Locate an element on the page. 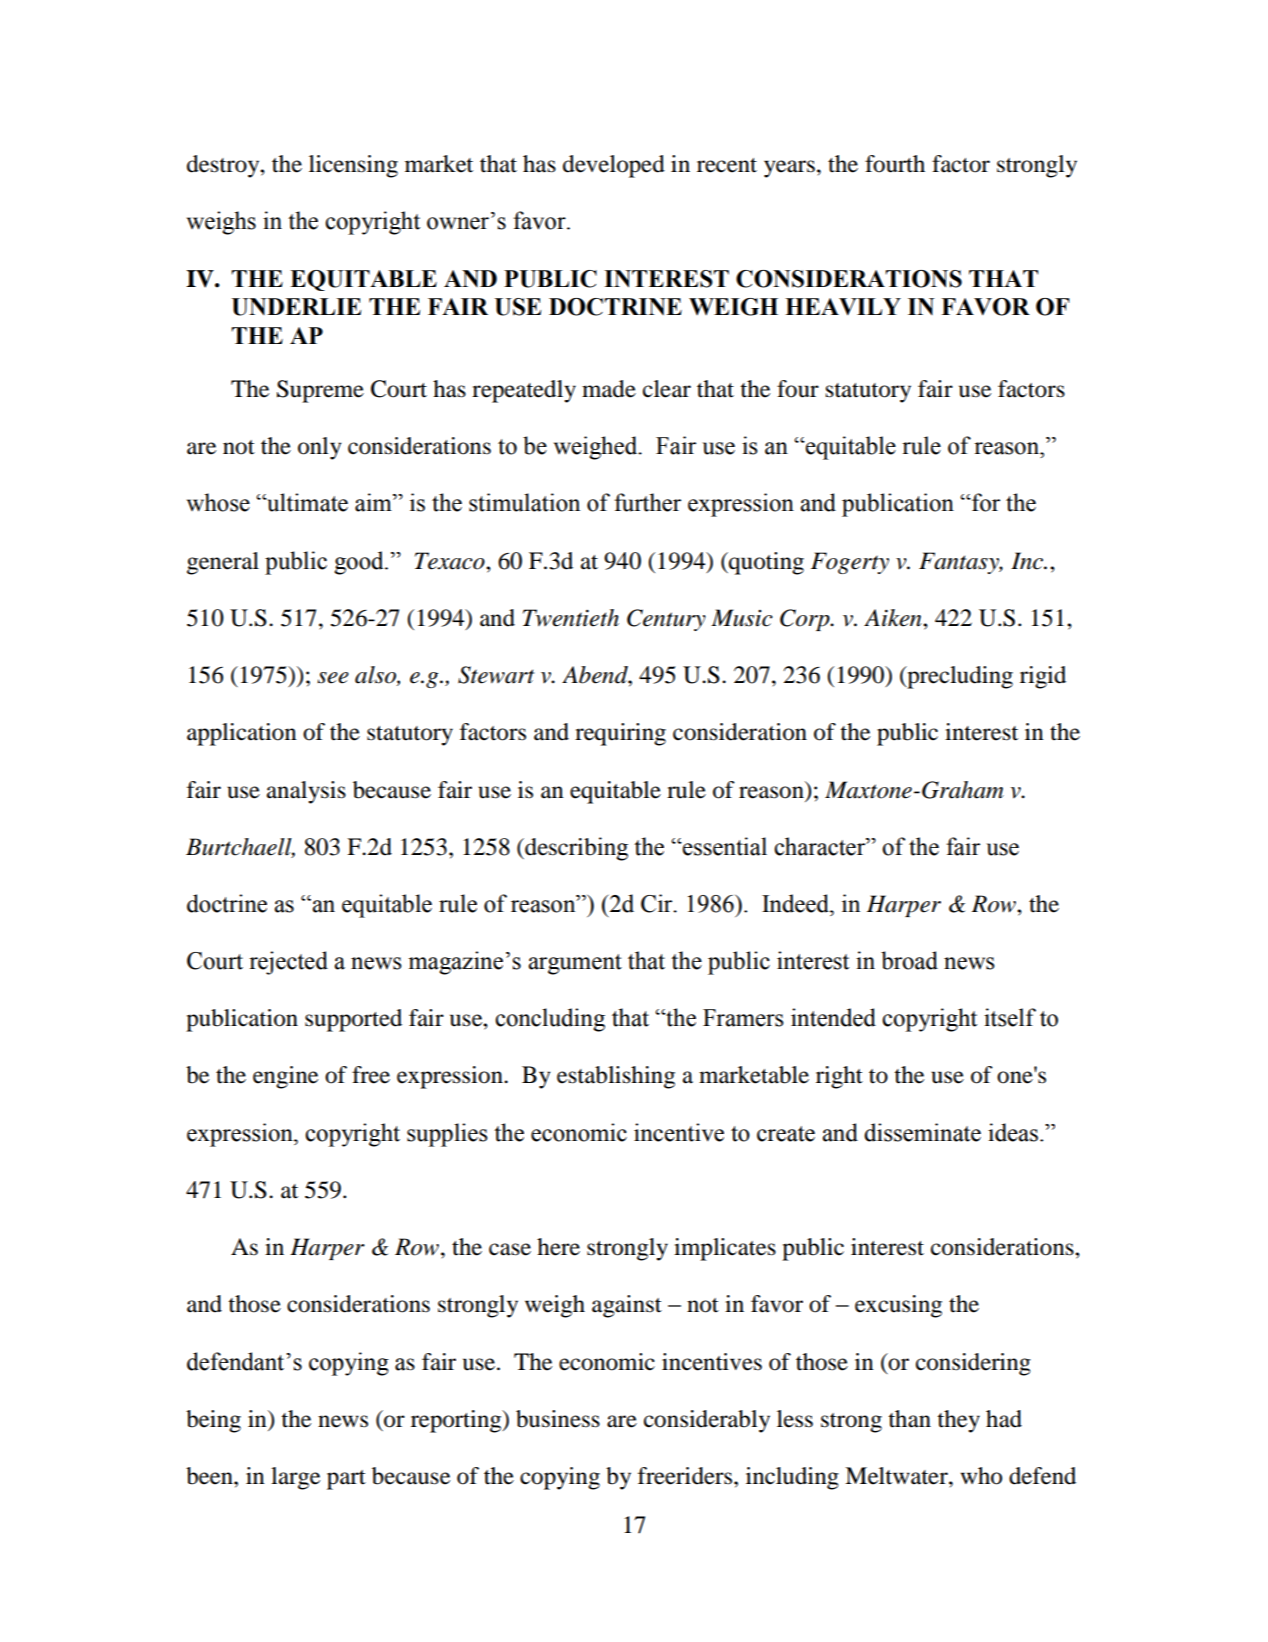  for is located at coordinates (985, 502).
